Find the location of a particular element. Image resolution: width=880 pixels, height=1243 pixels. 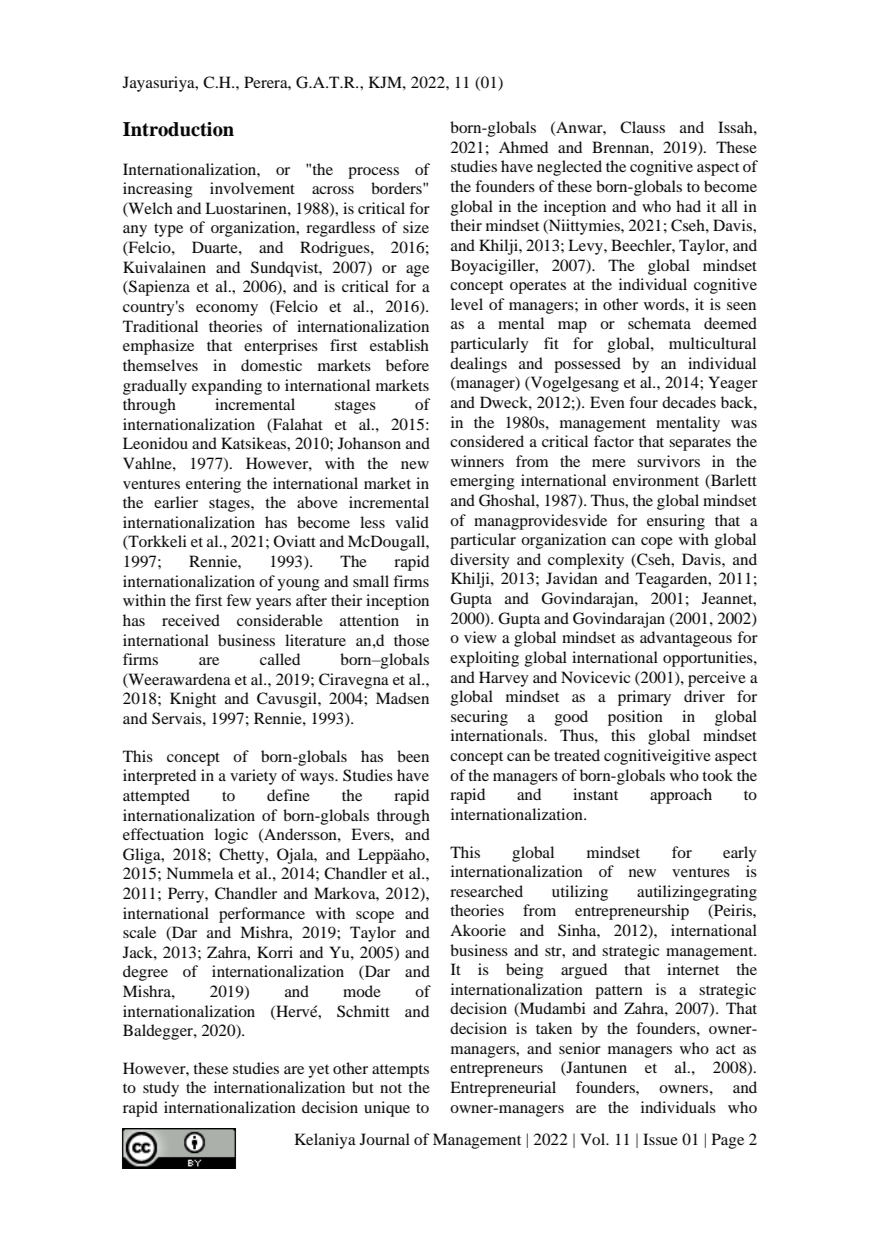

received is located at coordinates (191, 620).
